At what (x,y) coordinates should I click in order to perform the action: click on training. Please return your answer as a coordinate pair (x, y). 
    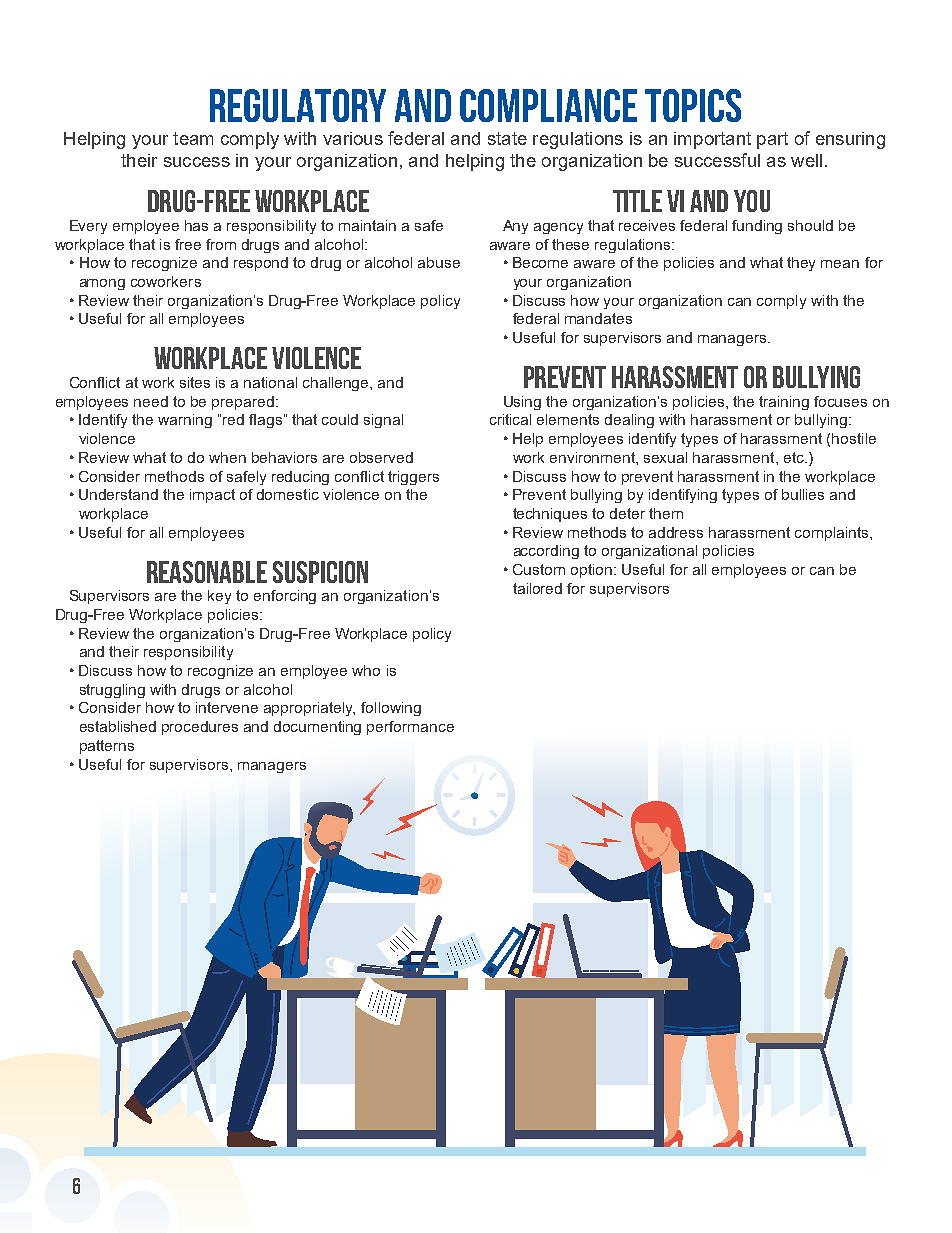
    Looking at the image, I should click on (784, 403).
